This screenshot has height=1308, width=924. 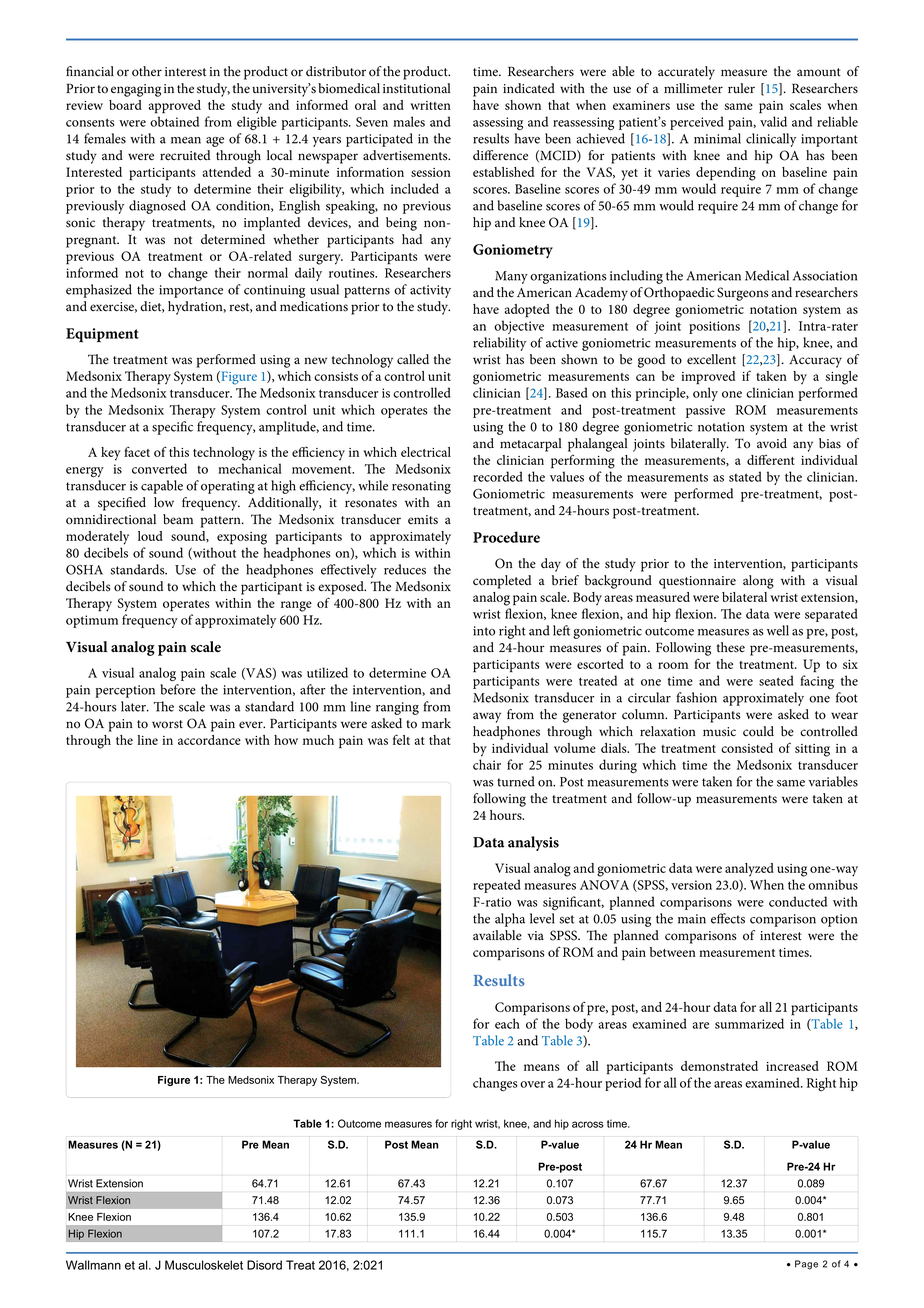 I want to click on across, so click(x=588, y=1124).
